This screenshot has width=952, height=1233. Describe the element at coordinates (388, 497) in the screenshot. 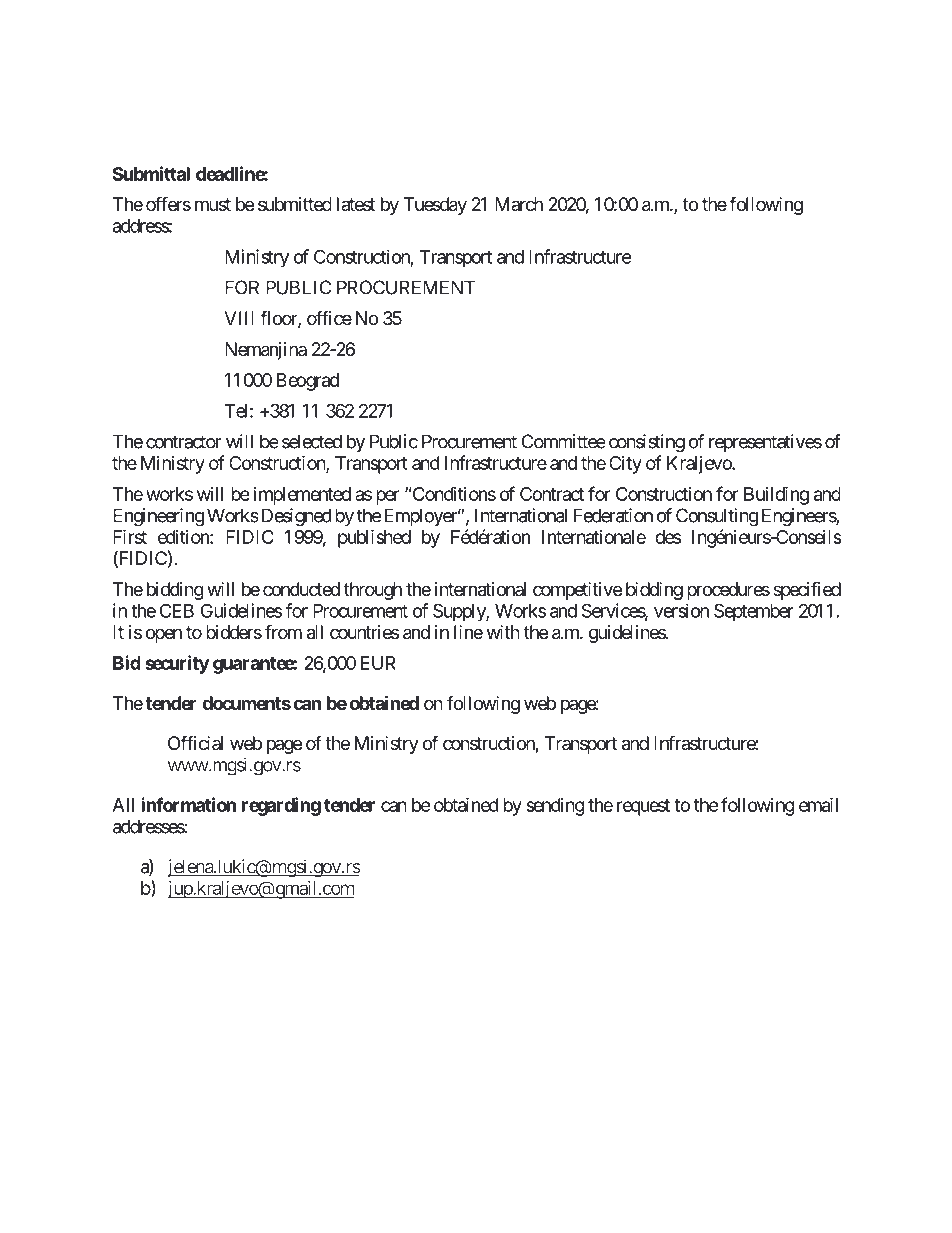

I see `per` at that location.
